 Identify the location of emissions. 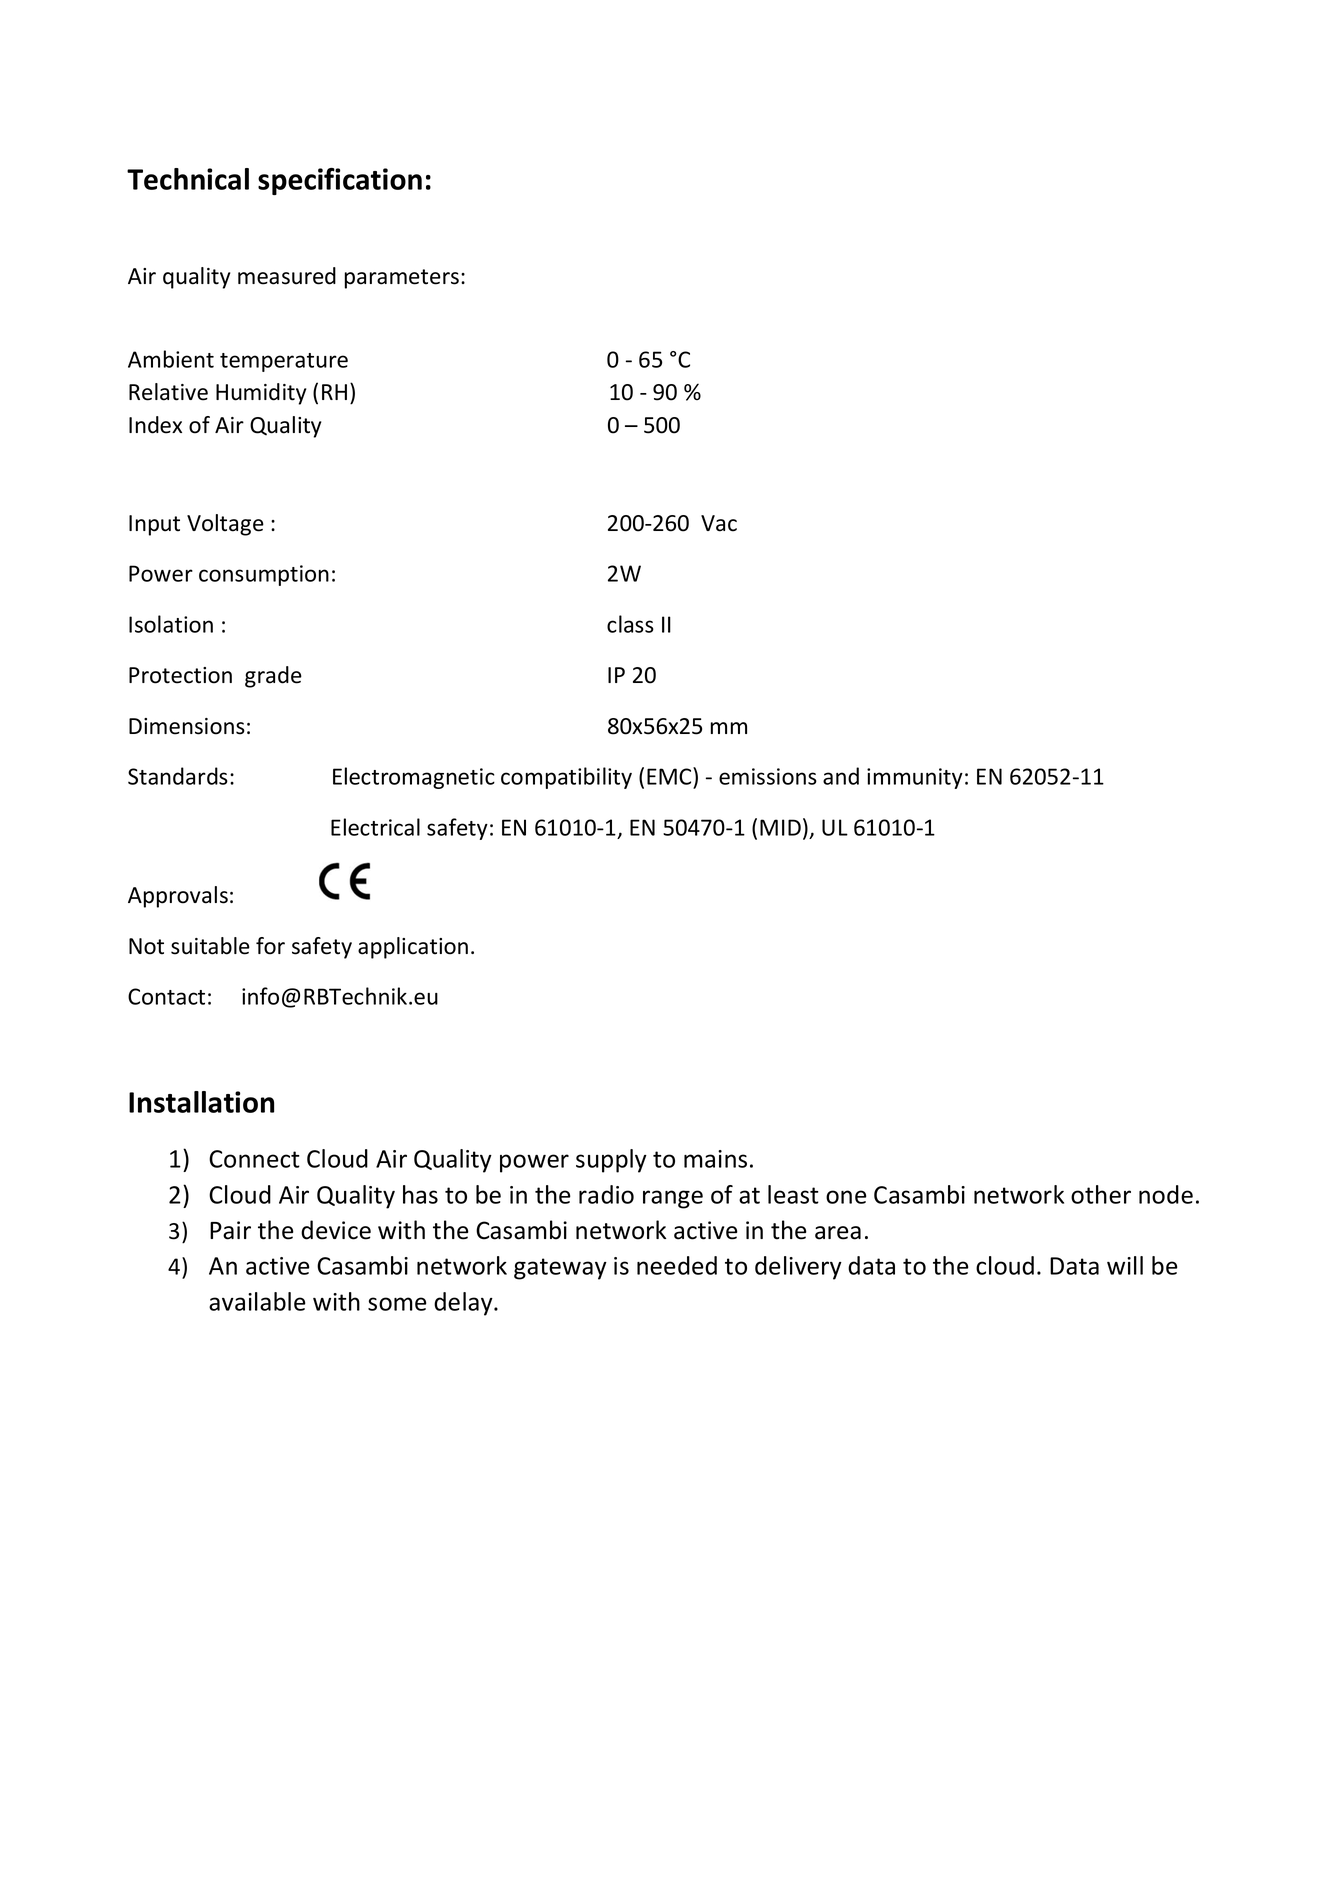
(768, 776).
